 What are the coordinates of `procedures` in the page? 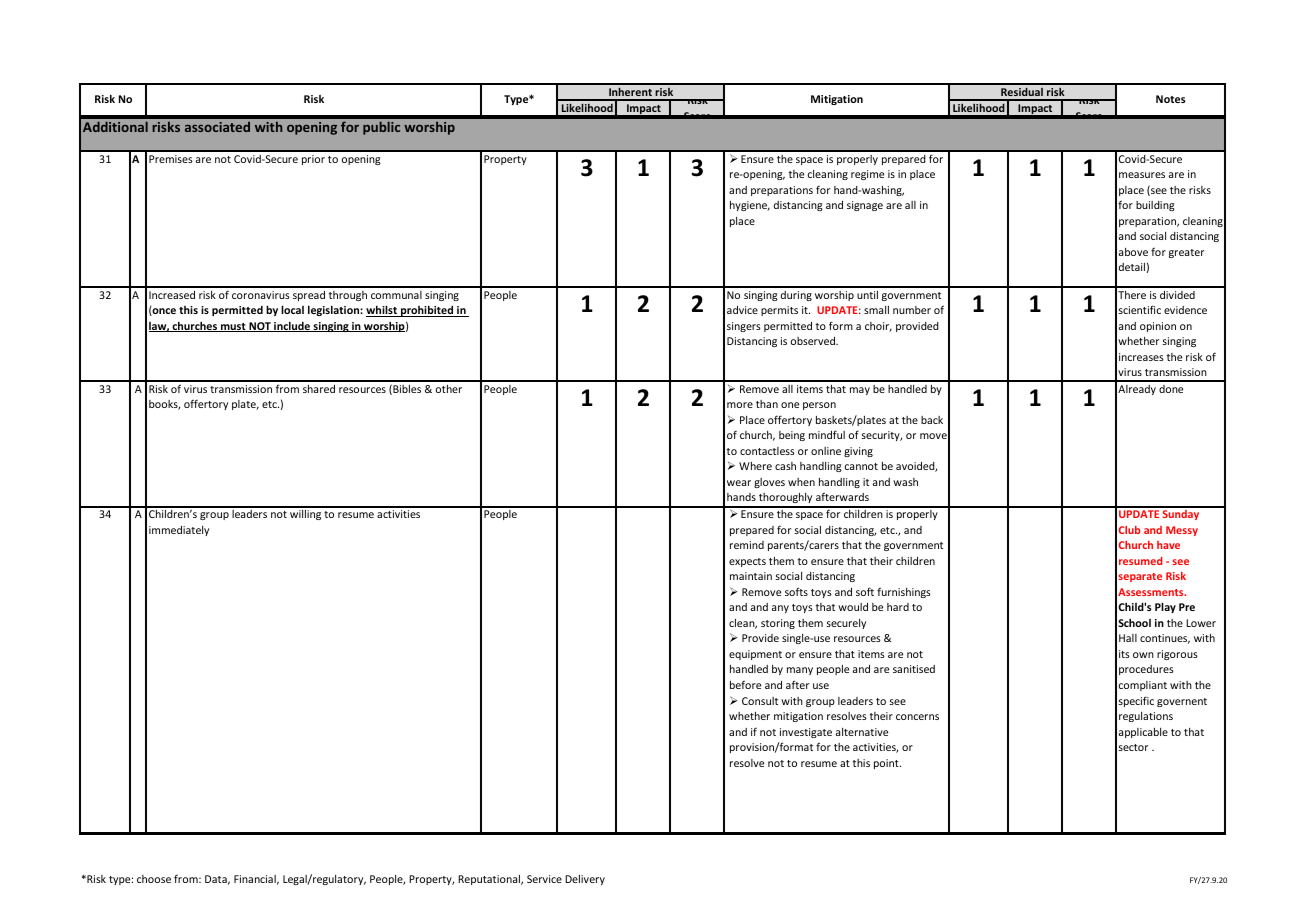 It's located at (1146, 670).
